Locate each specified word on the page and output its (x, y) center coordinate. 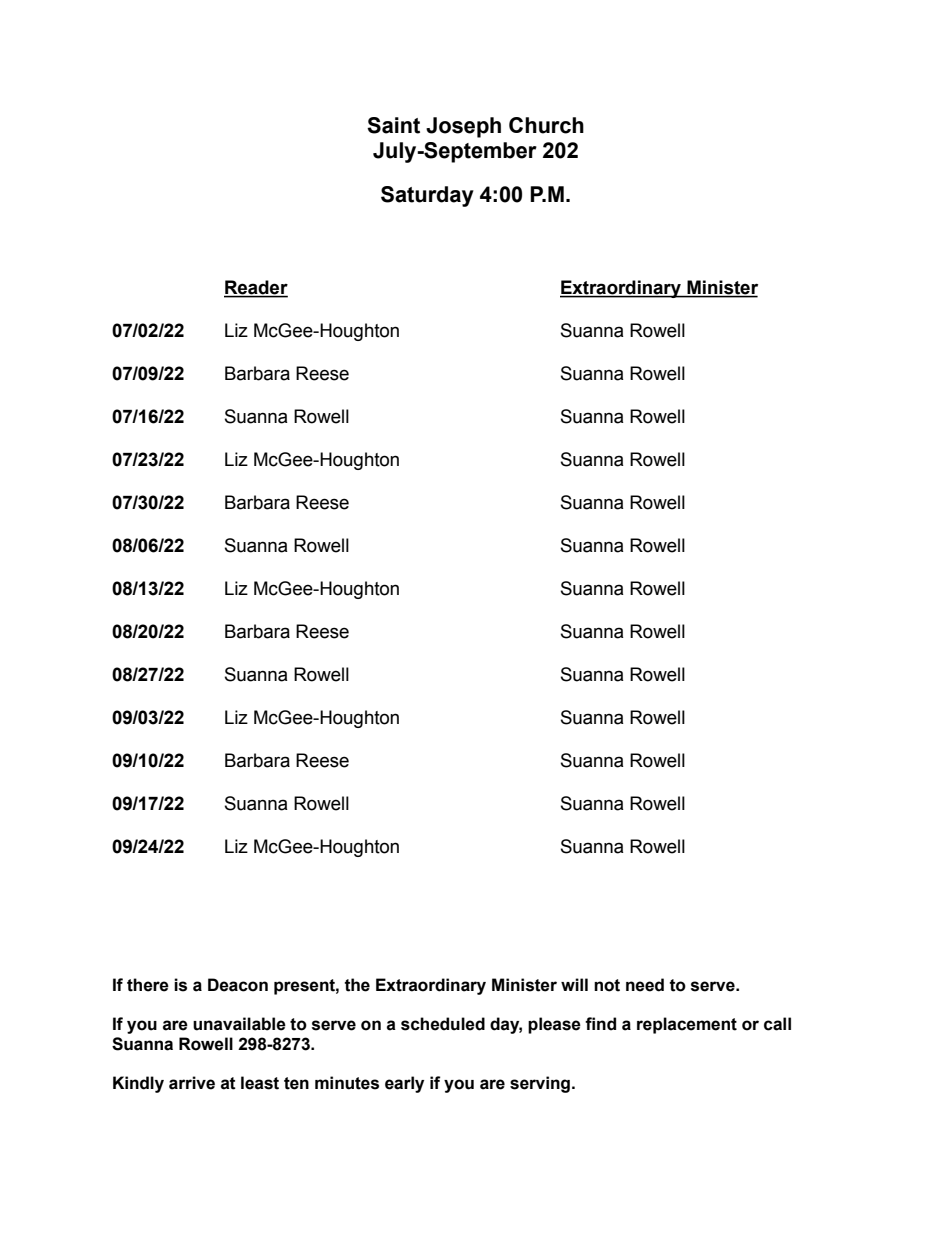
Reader (256, 288)
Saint (393, 125)
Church (546, 125)
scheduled (443, 1024)
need (645, 985)
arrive (192, 1083)
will (574, 984)
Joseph (463, 127)
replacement (687, 1025)
